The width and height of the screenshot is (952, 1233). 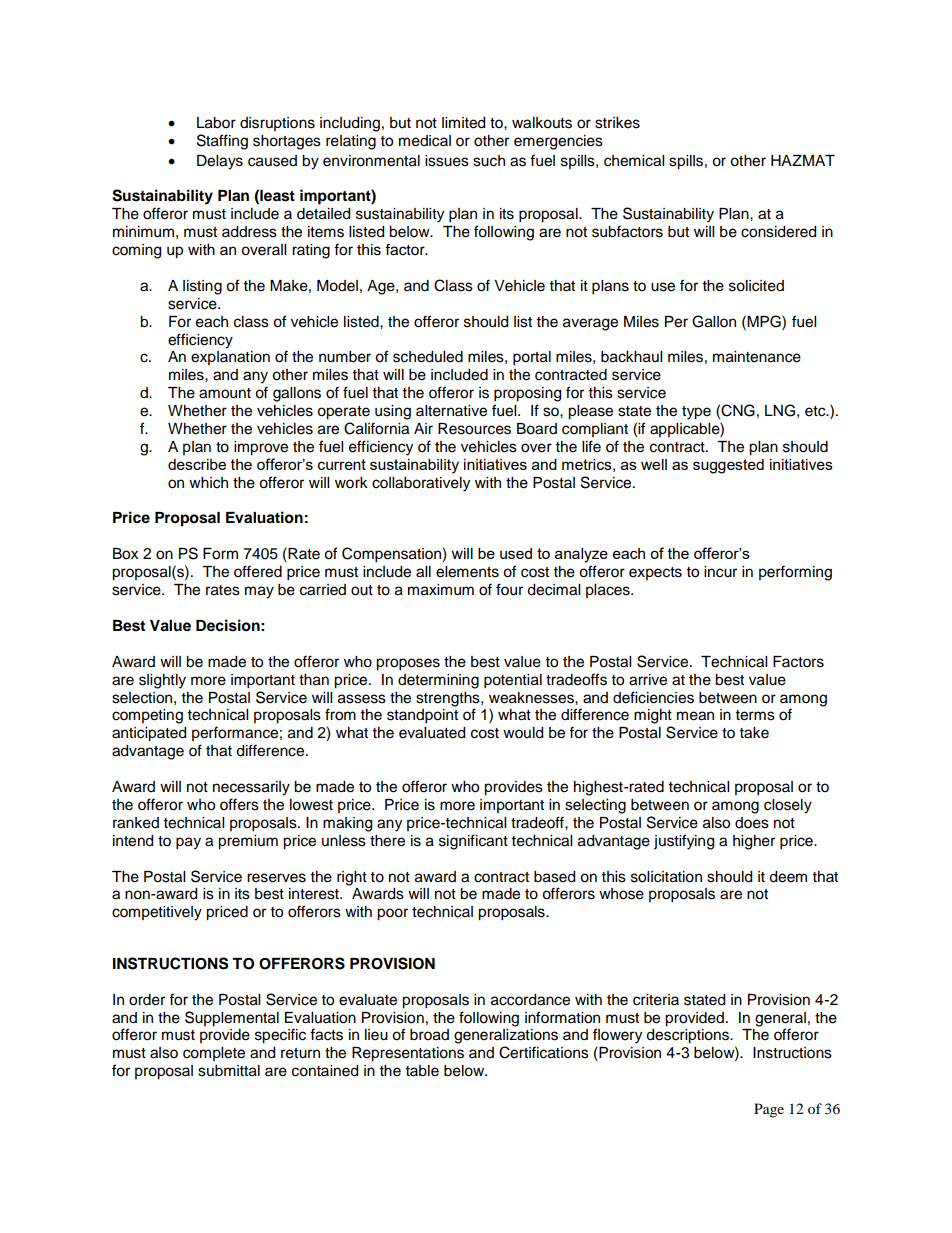 I want to click on deem, so click(x=788, y=877).
